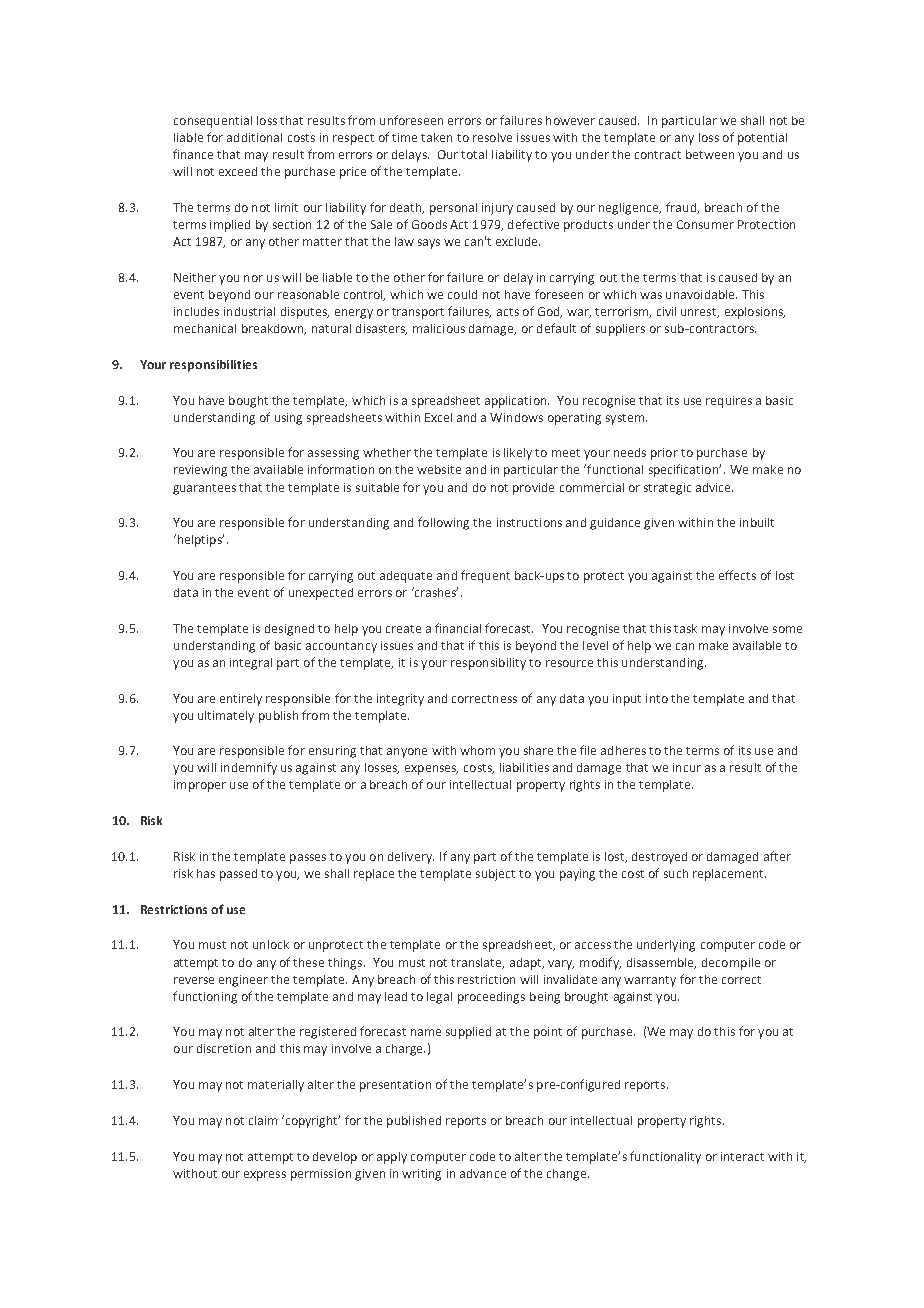  What do you see at coordinates (474, 154) in the page?
I see `total` at bounding box center [474, 154].
